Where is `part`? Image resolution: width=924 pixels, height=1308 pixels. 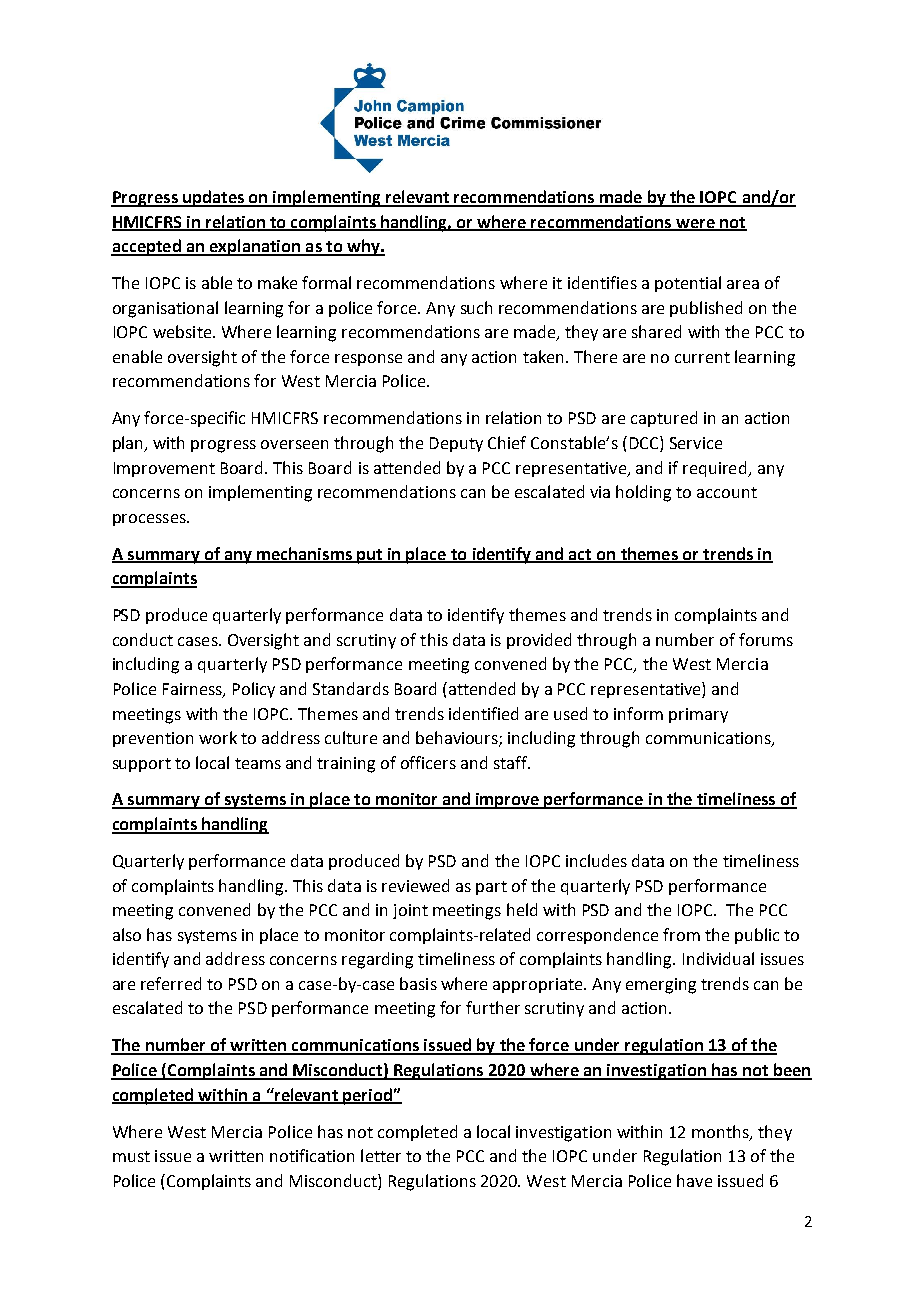
part is located at coordinates (491, 888).
